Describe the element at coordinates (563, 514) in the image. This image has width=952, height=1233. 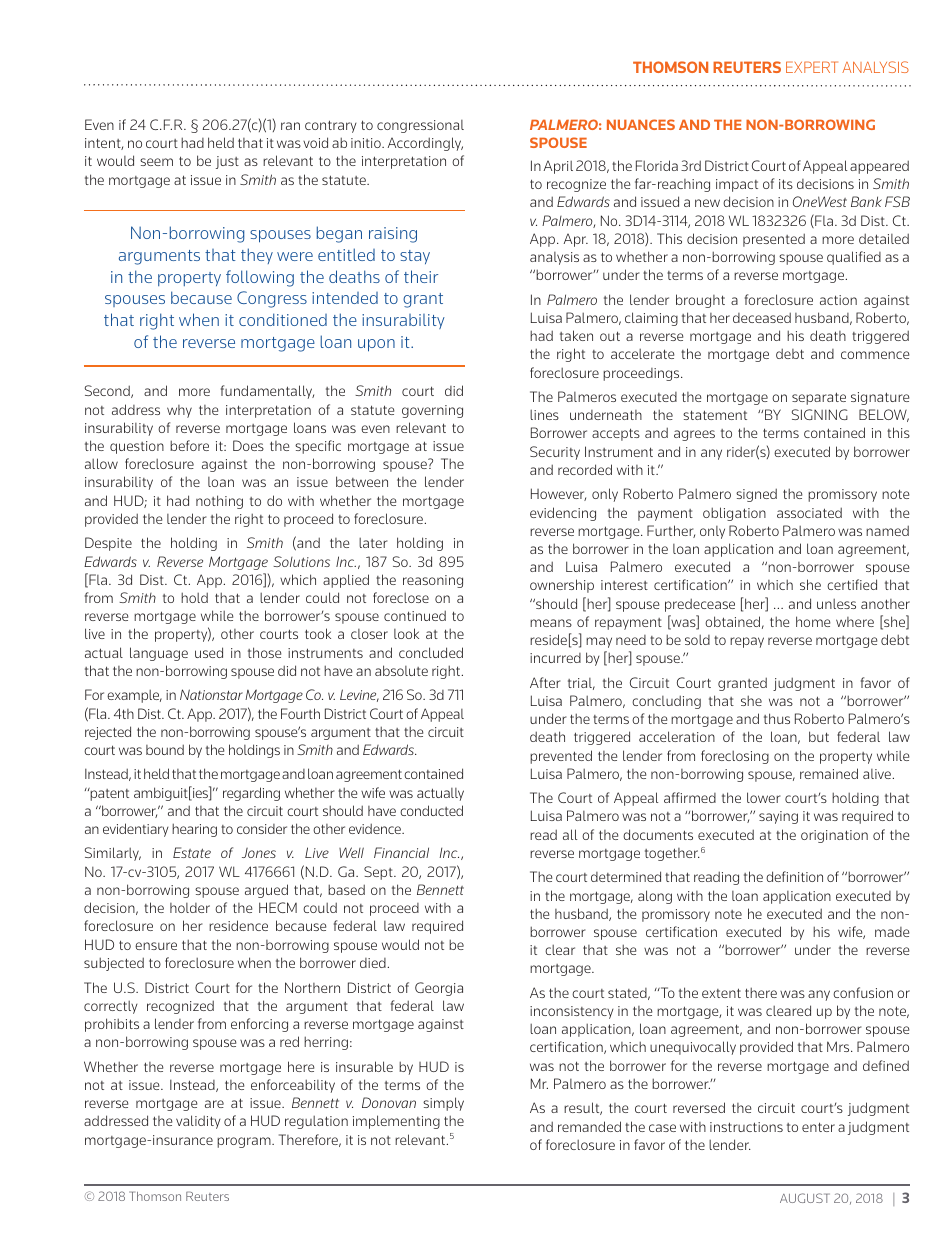
I see `evidencing` at that location.
